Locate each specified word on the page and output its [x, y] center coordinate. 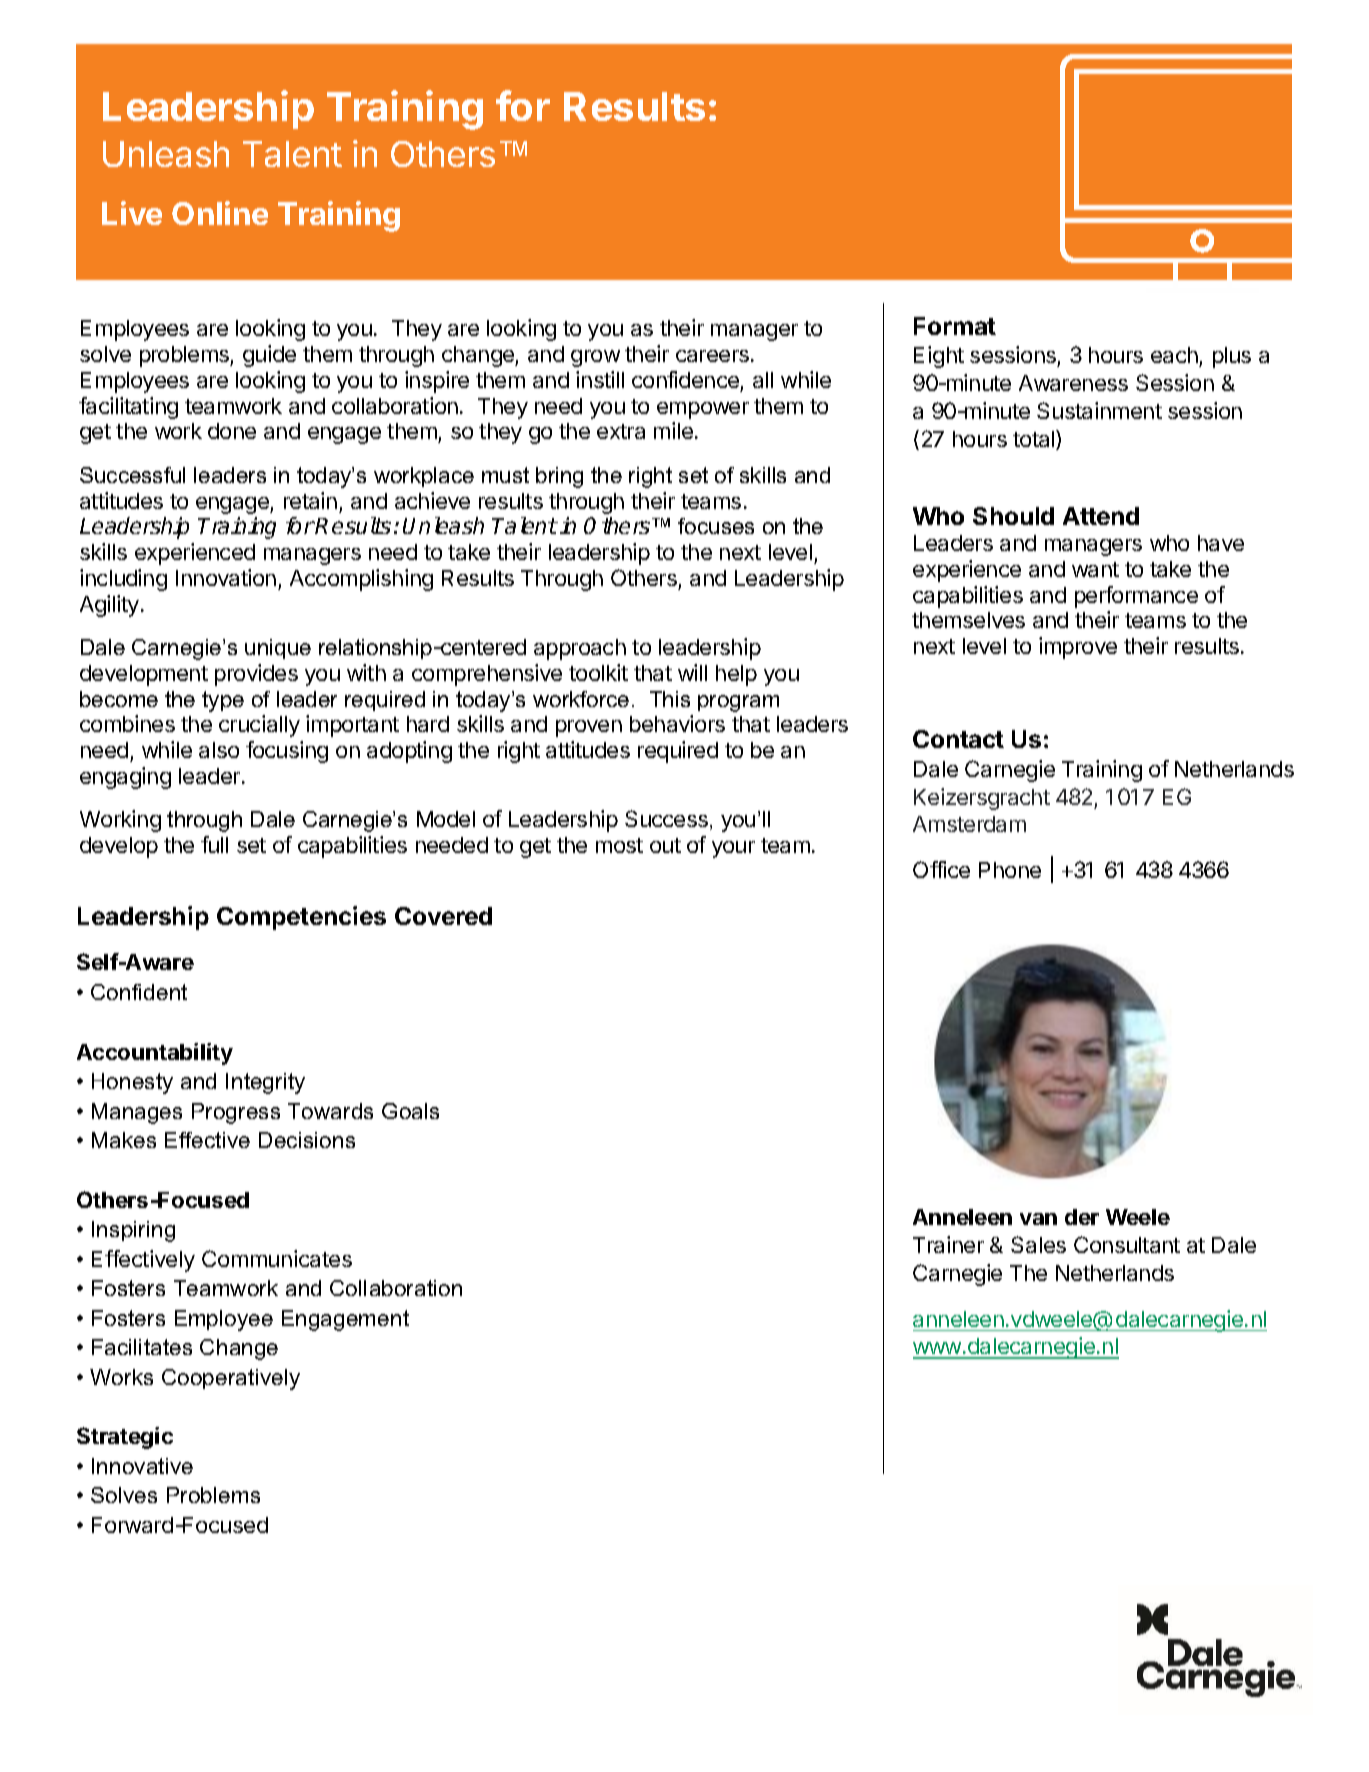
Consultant [1127, 1244]
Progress [236, 1113]
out [665, 845]
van [1038, 1219]
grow [595, 358]
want [1095, 569]
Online [220, 213]
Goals [410, 1111]
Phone [1010, 870]
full [214, 844]
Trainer [948, 1244]
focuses [716, 526]
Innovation [226, 577]
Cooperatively [231, 1379]
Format [955, 326]
